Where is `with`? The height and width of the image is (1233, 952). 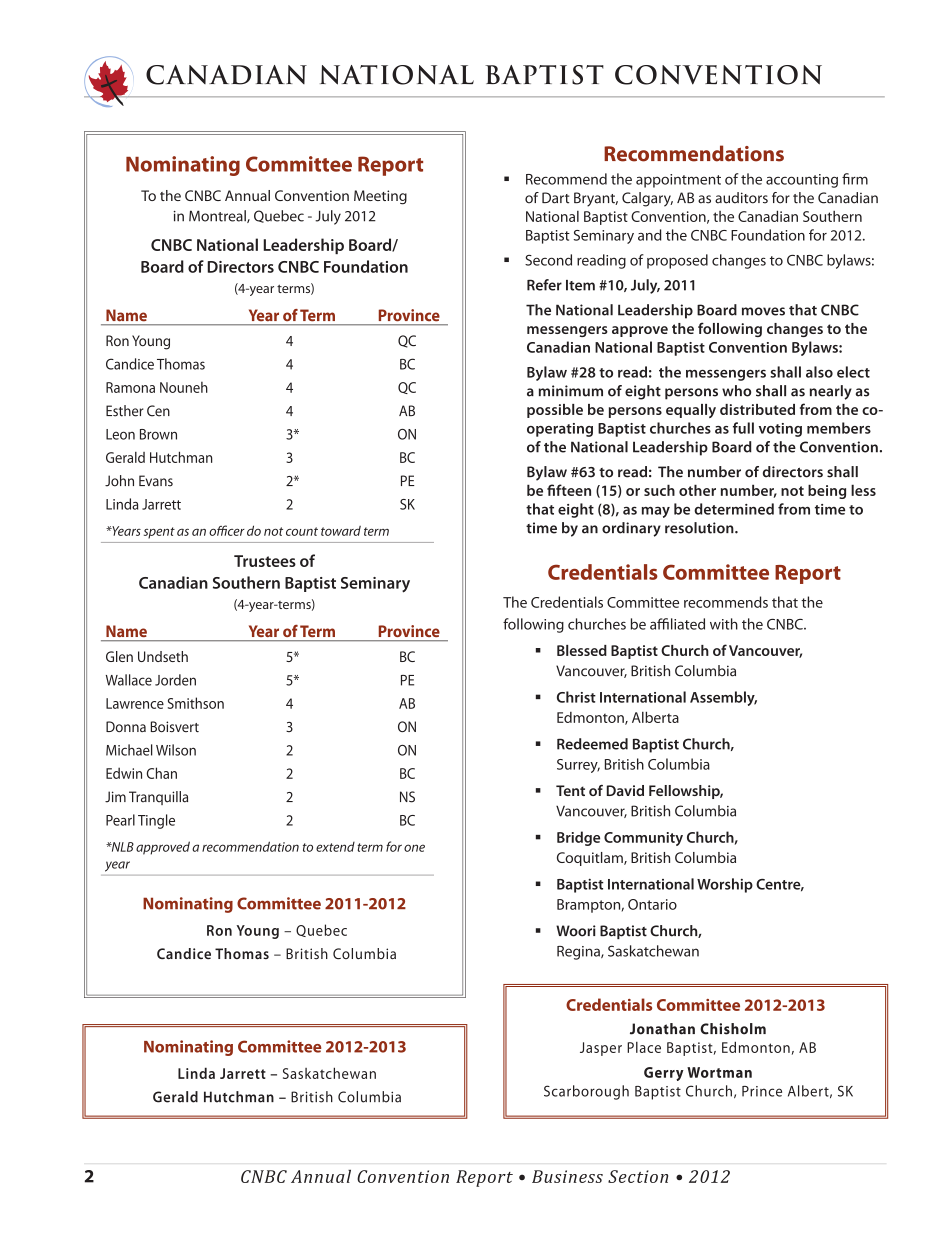
with is located at coordinates (724, 624).
